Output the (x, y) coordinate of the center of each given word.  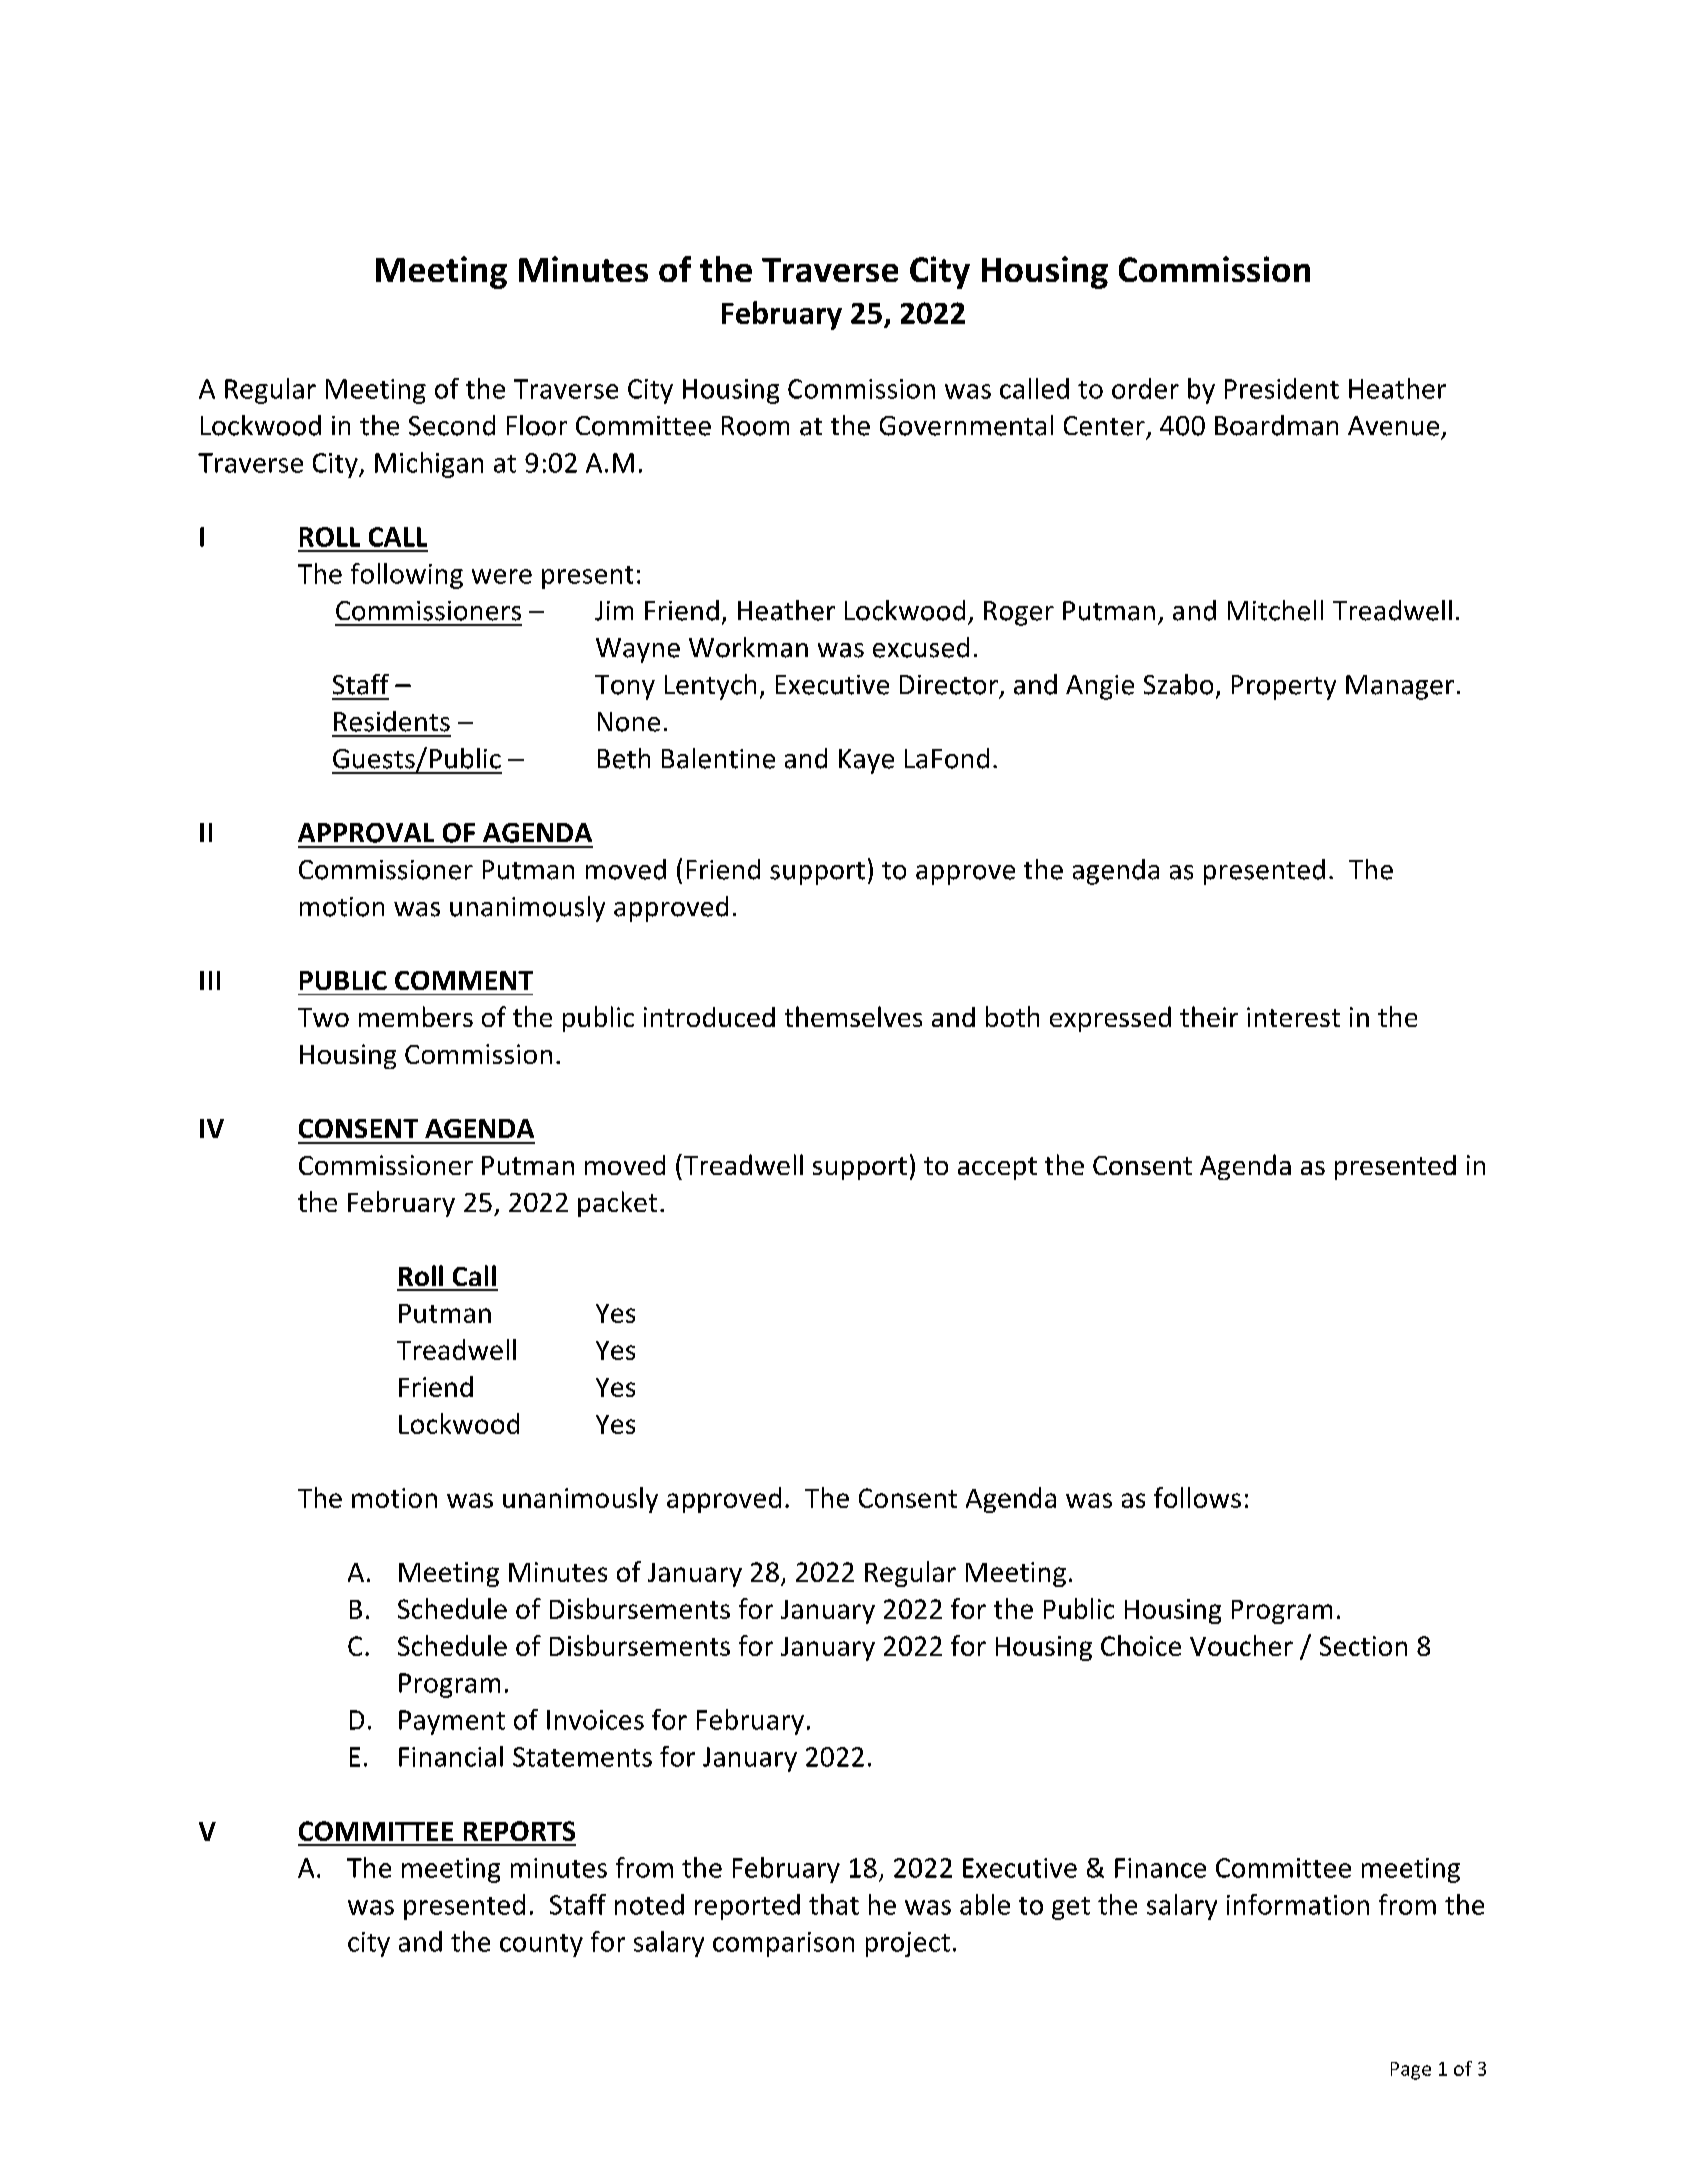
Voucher (1241, 1645)
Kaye (866, 761)
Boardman (1276, 425)
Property (1284, 687)
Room (755, 426)
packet (617, 1204)
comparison (783, 1944)
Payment (452, 1722)
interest (1293, 1017)
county (541, 1945)
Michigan (429, 465)
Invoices (595, 1720)
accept (997, 1168)
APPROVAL (366, 833)
